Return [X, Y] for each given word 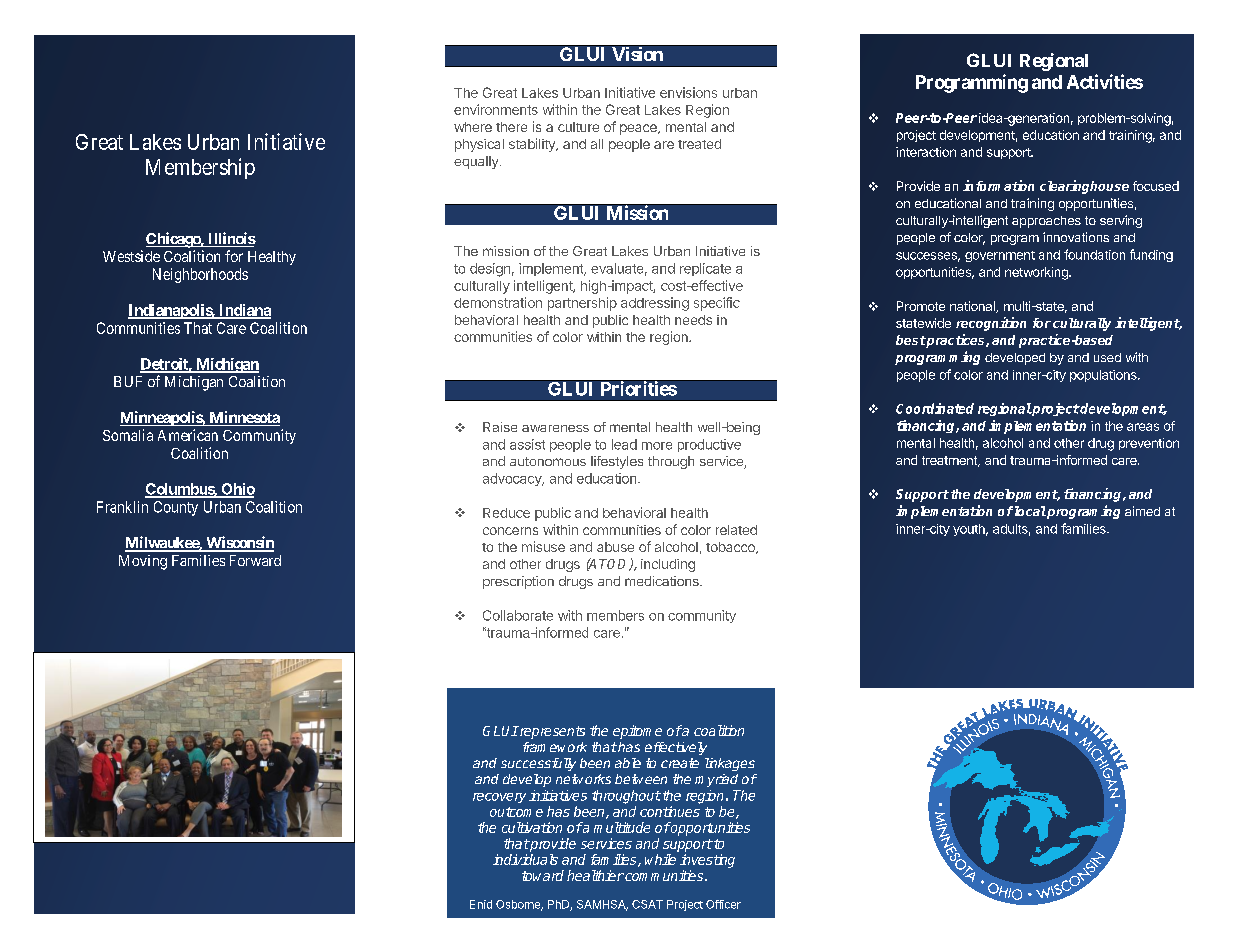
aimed [1142, 511]
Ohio [237, 490]
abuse [615, 547]
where [473, 127]
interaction [926, 152]
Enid [481, 904]
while [660, 859]
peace [639, 129]
